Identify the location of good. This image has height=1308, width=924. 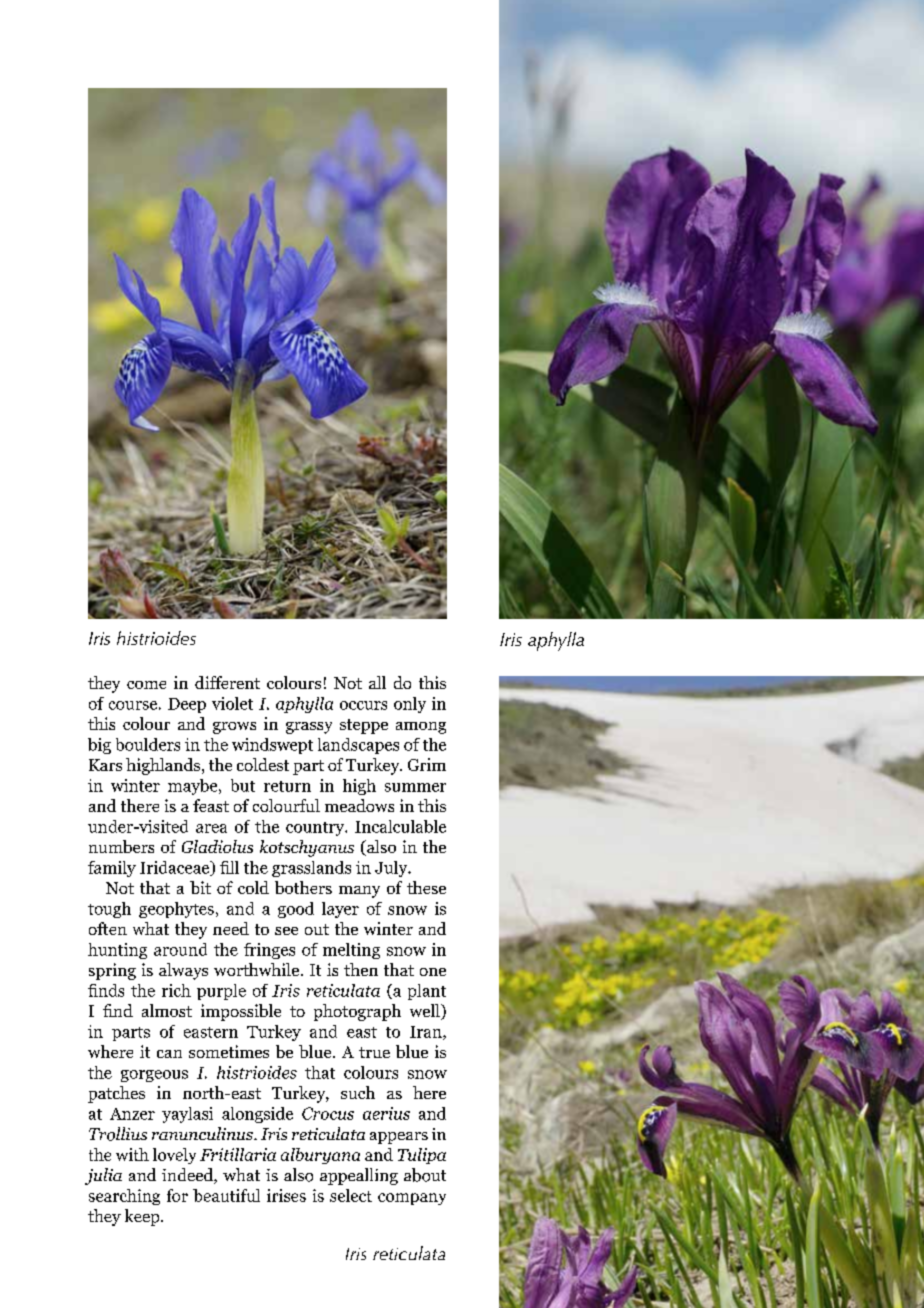
(296, 910).
